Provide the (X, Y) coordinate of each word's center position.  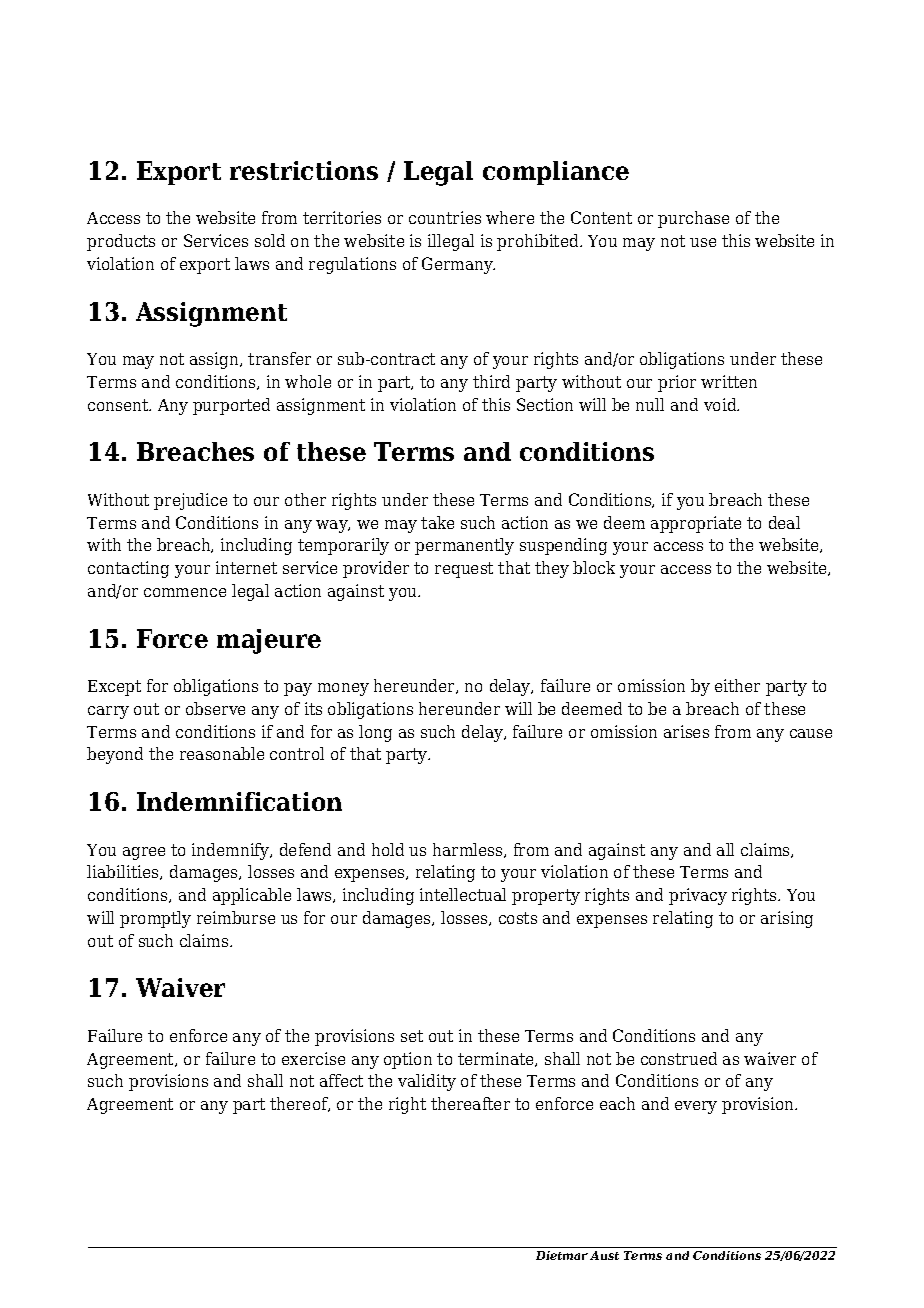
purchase (693, 219)
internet (246, 567)
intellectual (463, 894)
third (491, 381)
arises (686, 731)
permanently (464, 546)
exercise (313, 1058)
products (121, 242)
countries (445, 217)
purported (231, 406)
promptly (155, 919)
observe (215, 708)
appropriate (696, 524)
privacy (698, 896)
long (375, 733)
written (729, 381)
